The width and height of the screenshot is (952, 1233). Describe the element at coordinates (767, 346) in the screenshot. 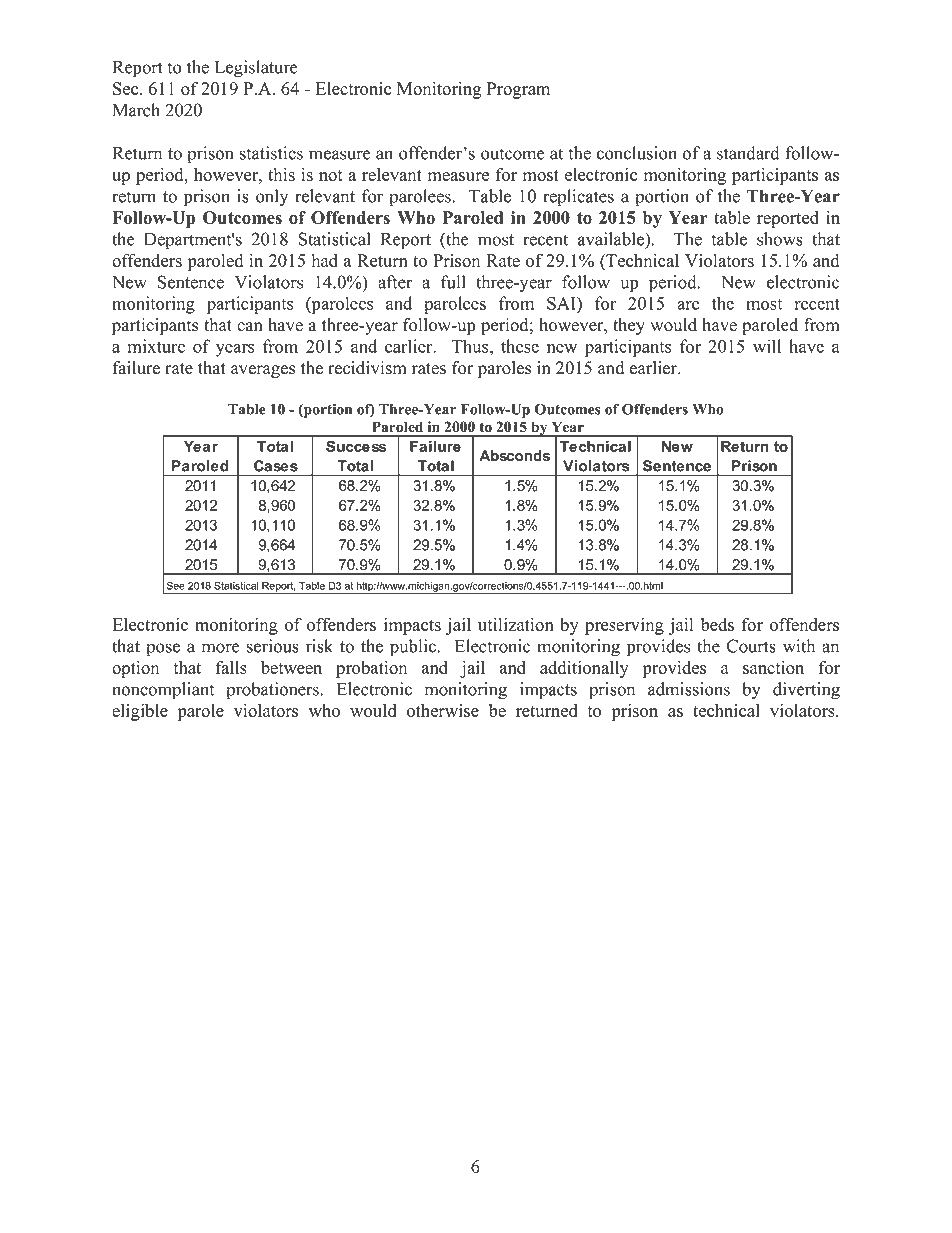

I see `will` at that location.
